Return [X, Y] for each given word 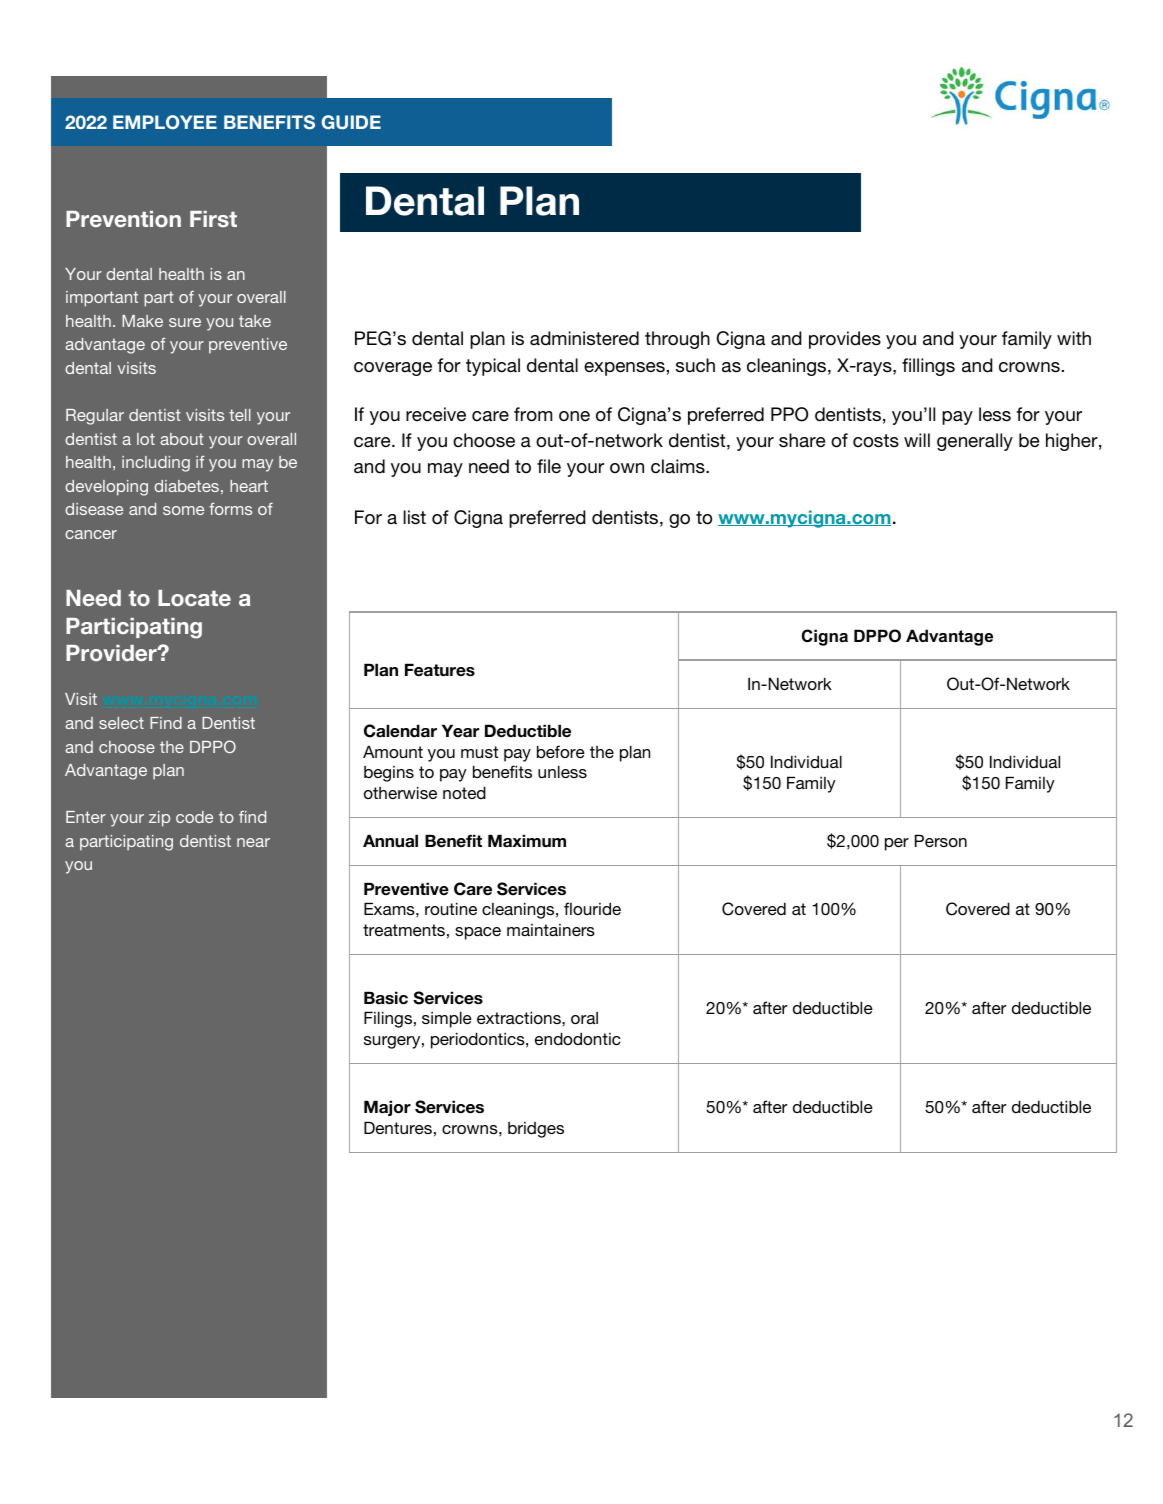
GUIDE [351, 122]
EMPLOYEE [165, 122]
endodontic [578, 1038]
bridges [536, 1130]
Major [387, 1108]
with [1074, 338]
